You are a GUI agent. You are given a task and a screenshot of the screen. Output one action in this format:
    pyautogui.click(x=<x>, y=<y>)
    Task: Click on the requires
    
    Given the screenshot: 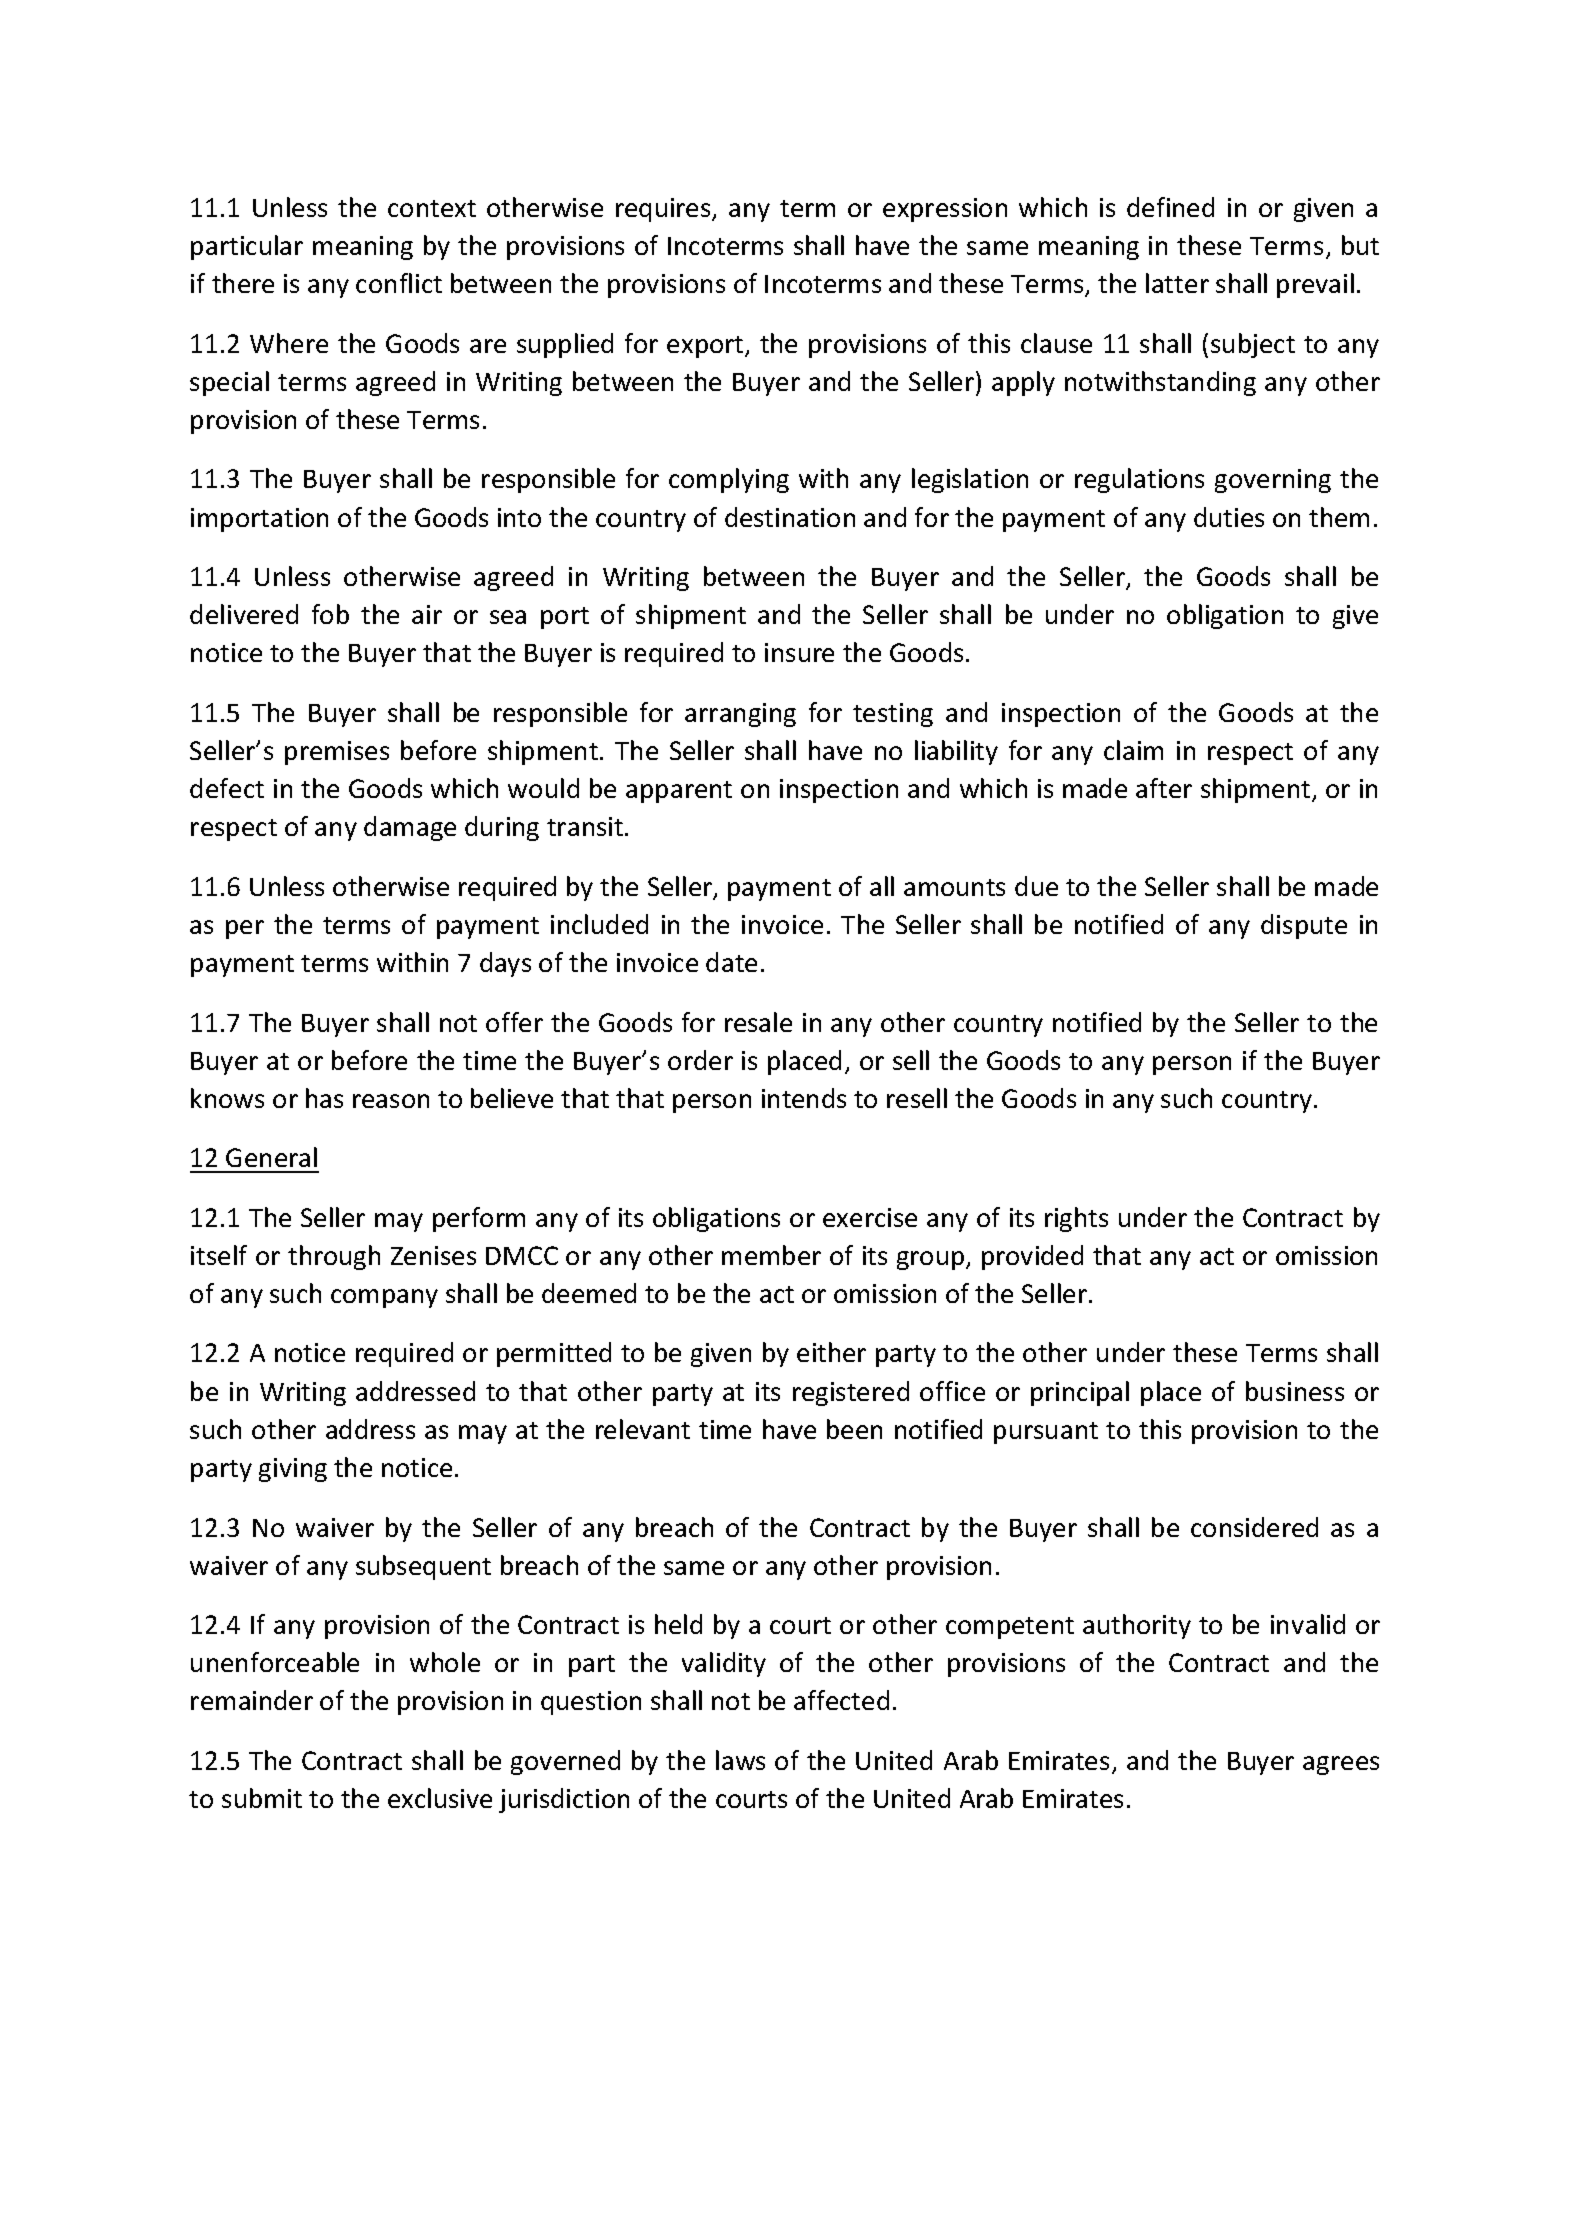 What is the action you would take?
    pyautogui.click(x=664, y=210)
